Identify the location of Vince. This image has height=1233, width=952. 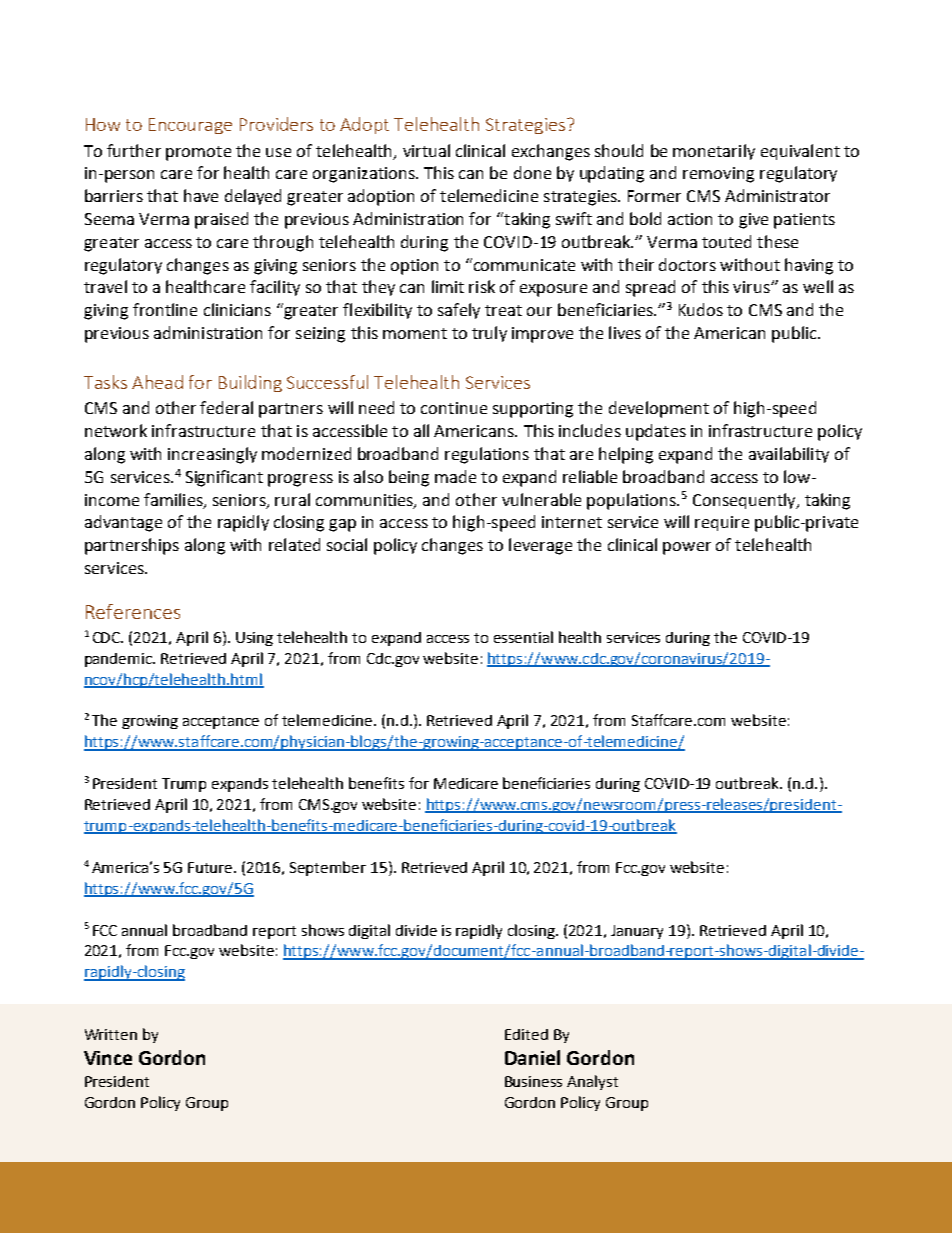
(108, 1058).
